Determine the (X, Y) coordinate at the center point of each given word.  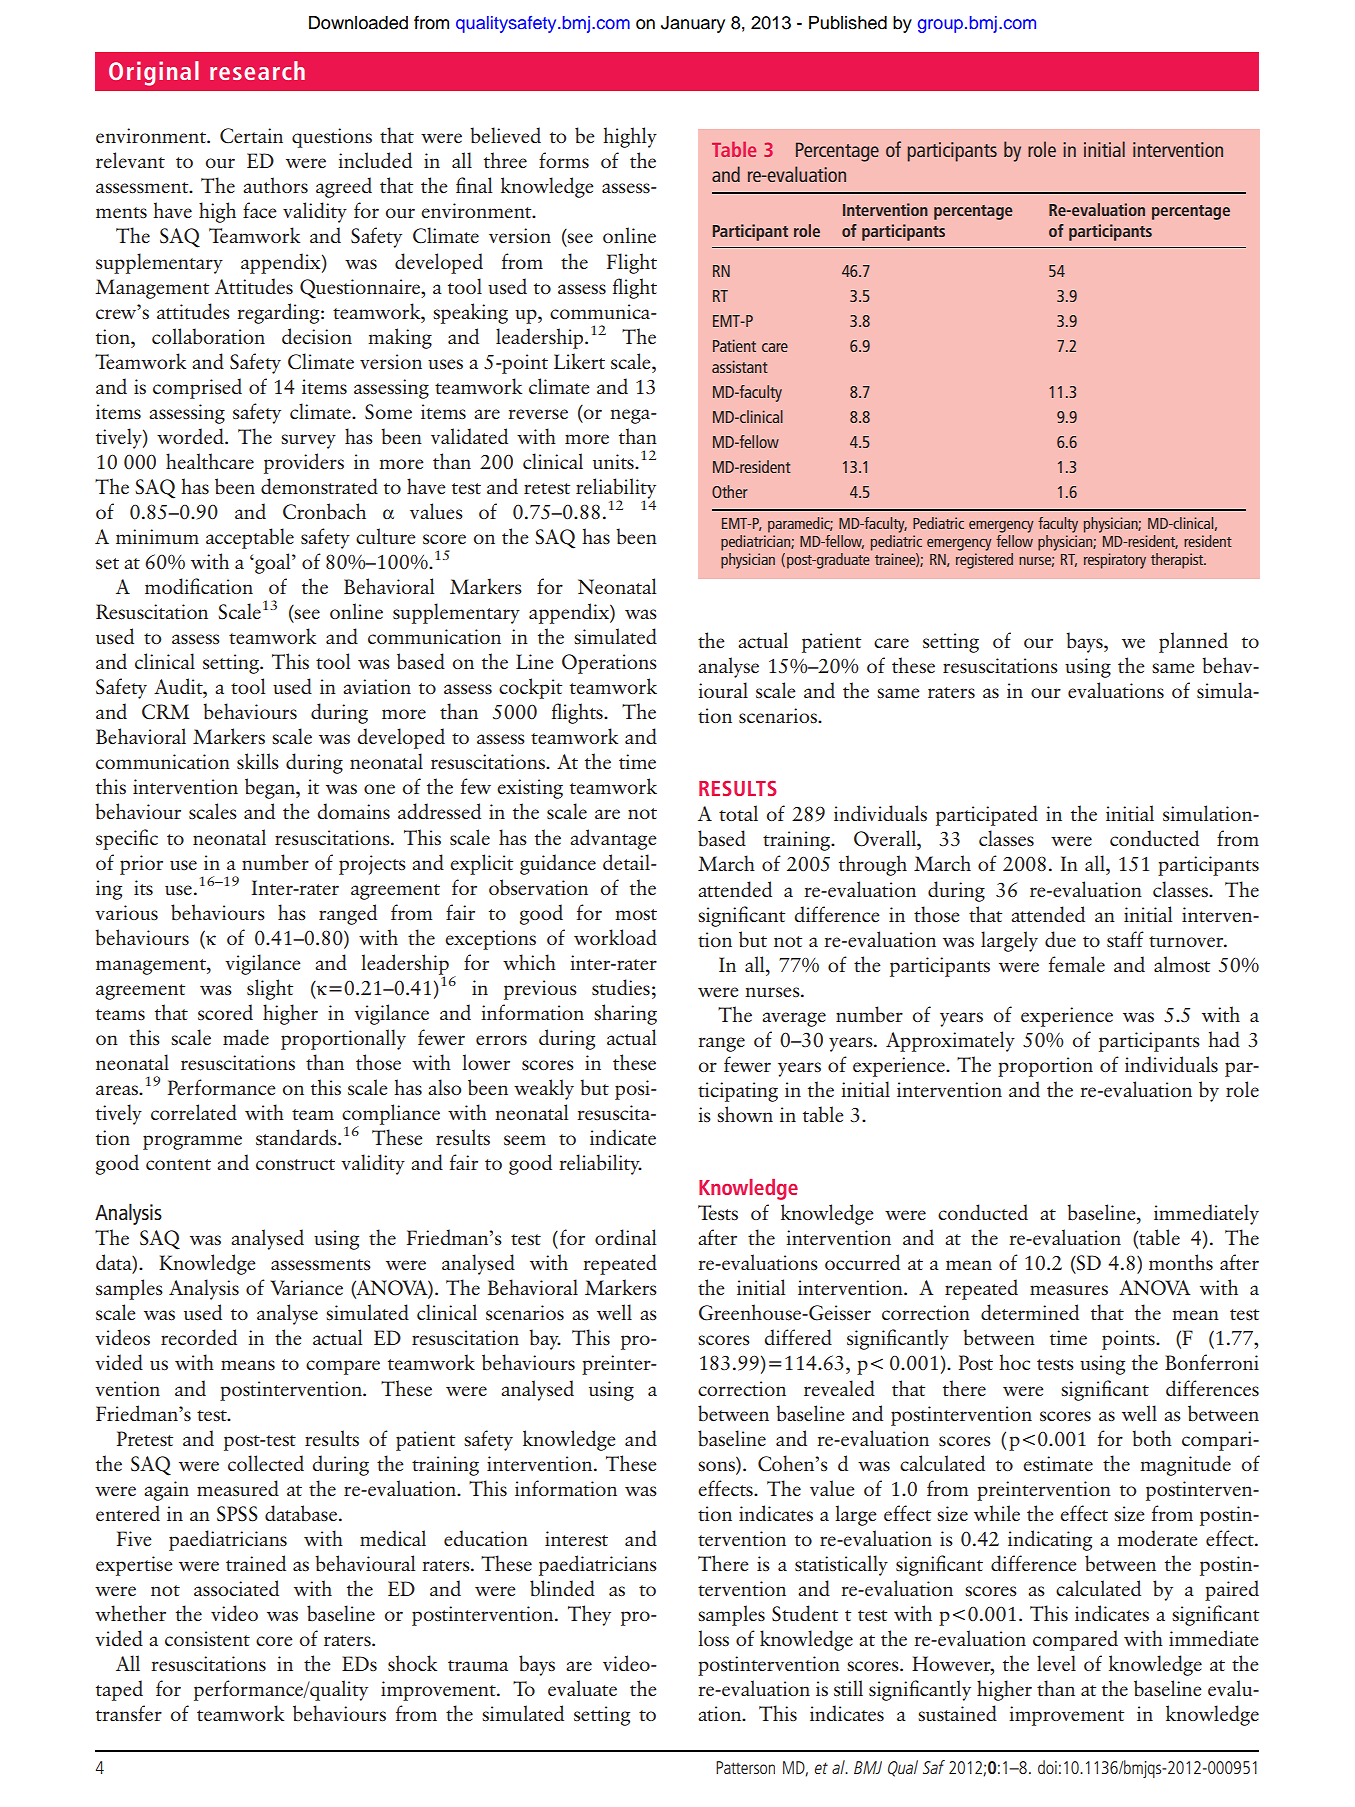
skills (258, 761)
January (693, 24)
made (246, 1037)
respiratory (1115, 561)
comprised (197, 388)
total (738, 813)
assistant (740, 366)
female (1077, 964)
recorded (199, 1337)
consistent (207, 1639)
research (257, 70)
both (1152, 1438)
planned (1193, 642)
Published (848, 23)
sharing (625, 1014)
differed (798, 1337)
